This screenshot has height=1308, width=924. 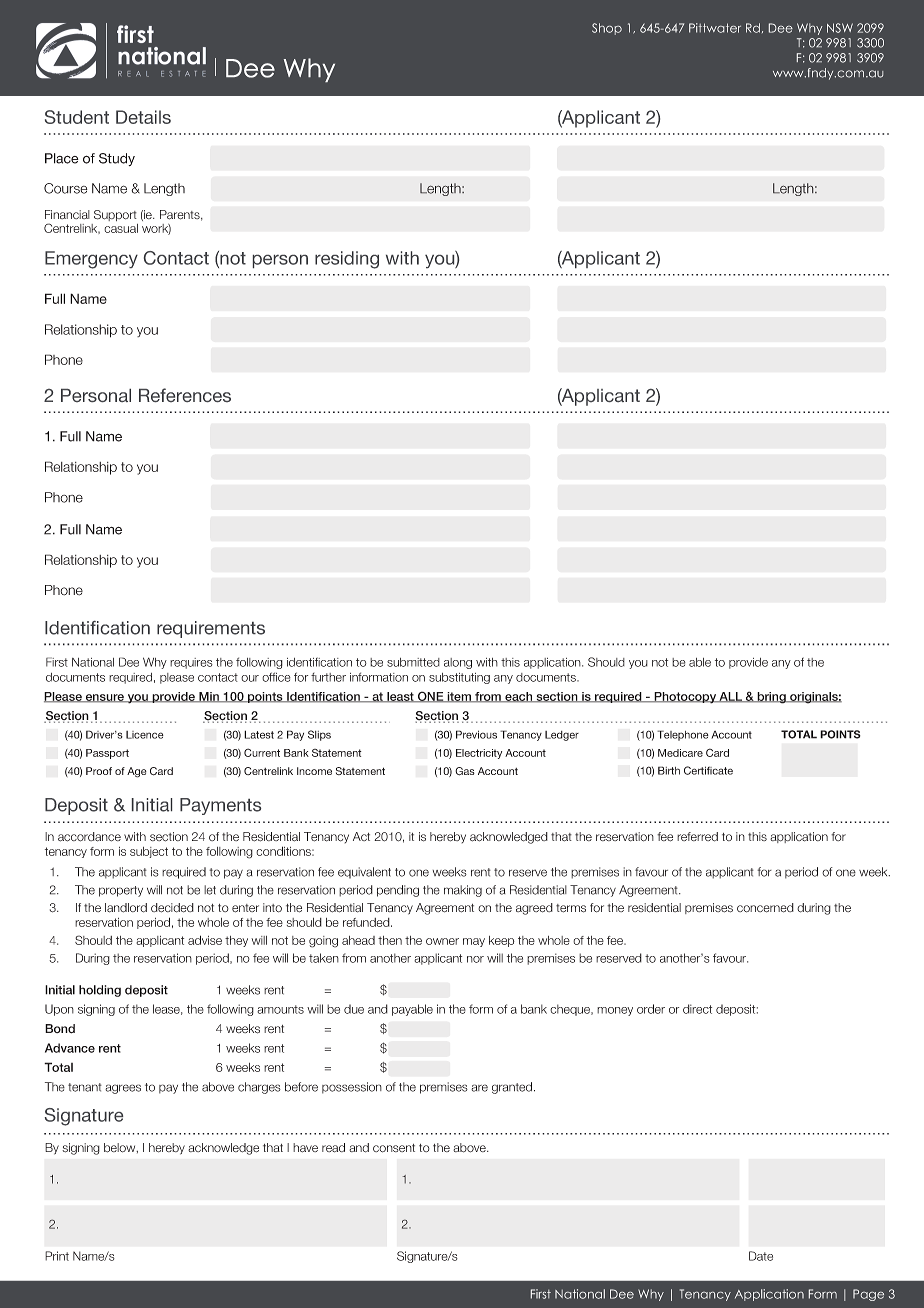 What do you see at coordinates (607, 29) in the screenshot?
I see `Shop` at bounding box center [607, 29].
